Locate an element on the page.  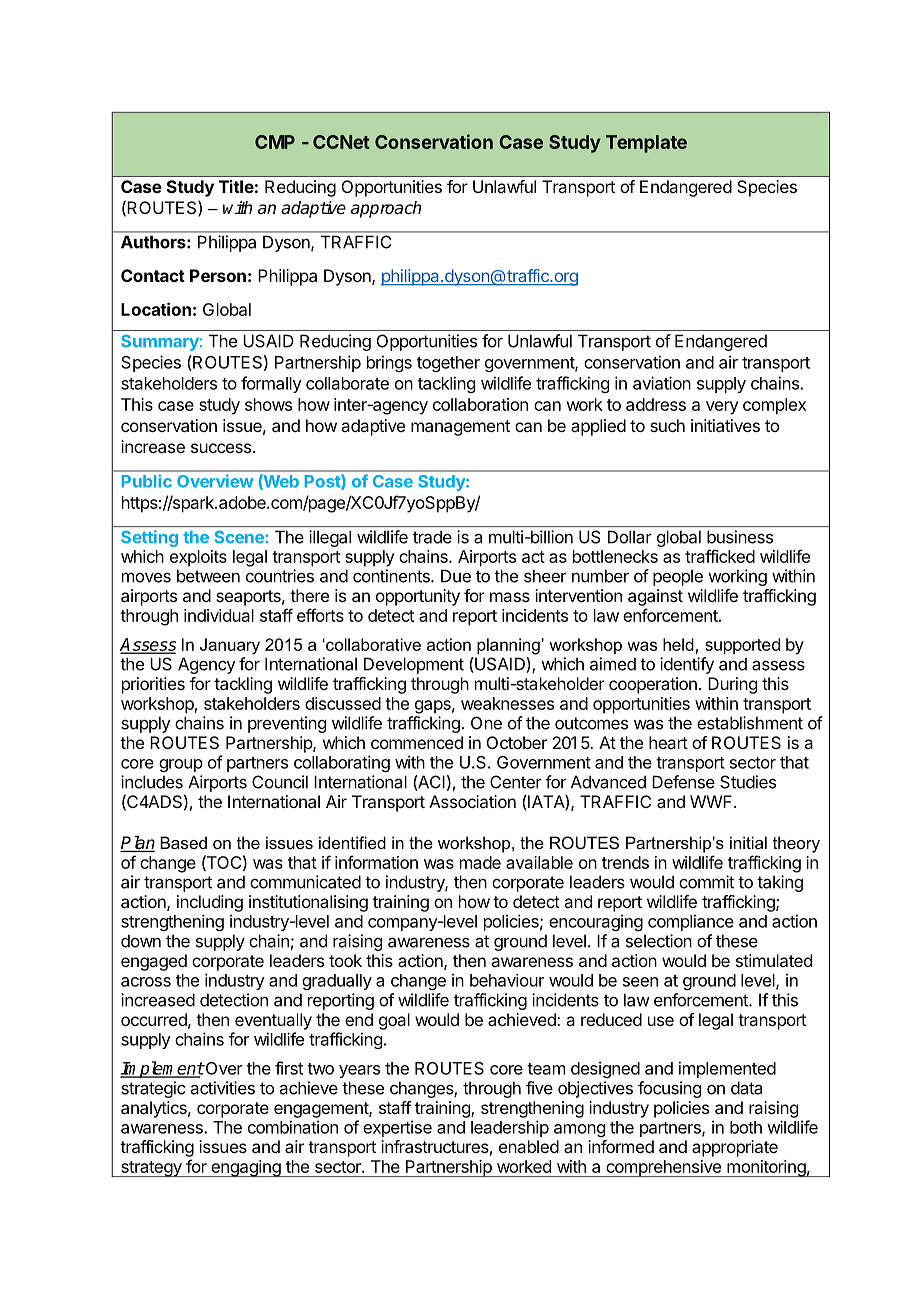
engaging is located at coordinates (246, 1168).
